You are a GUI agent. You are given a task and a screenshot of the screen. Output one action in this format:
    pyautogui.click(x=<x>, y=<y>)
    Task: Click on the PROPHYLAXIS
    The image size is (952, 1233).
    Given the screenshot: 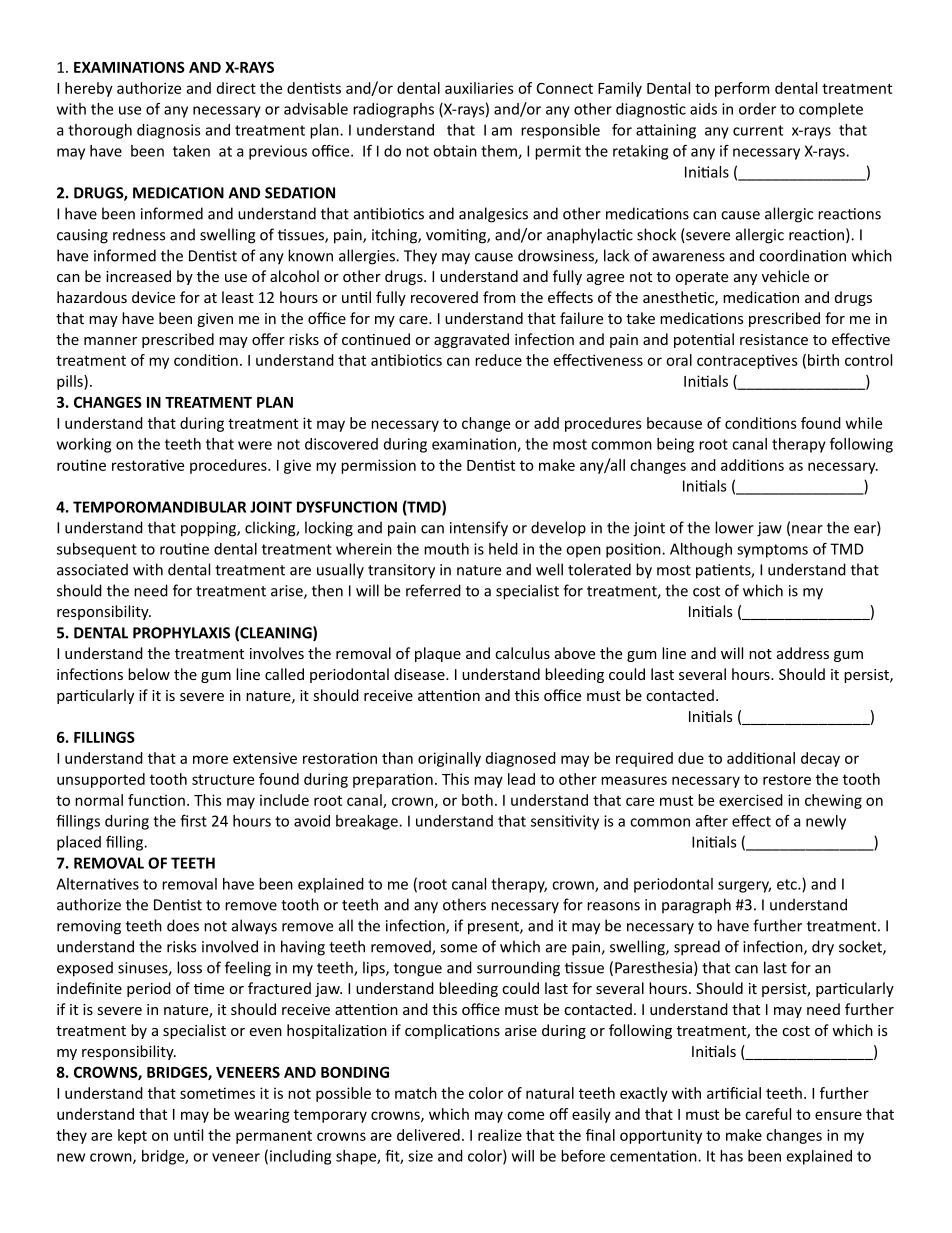 What is the action you would take?
    pyautogui.click(x=181, y=633)
